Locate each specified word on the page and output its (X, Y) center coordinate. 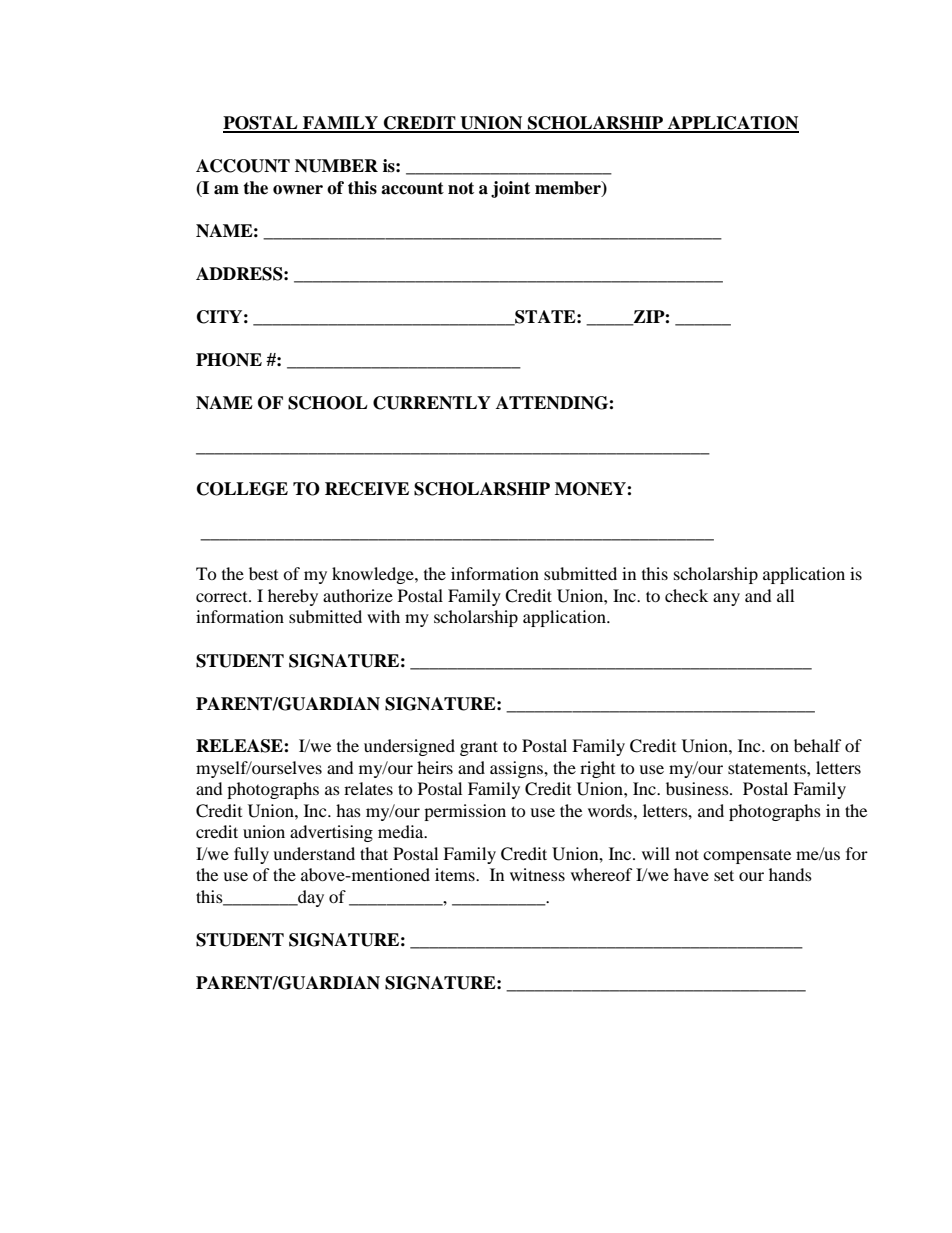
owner (298, 190)
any (726, 599)
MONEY (591, 489)
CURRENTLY (432, 403)
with (383, 616)
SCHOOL (328, 403)
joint (510, 189)
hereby (293, 597)
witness (537, 874)
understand (314, 853)
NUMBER (336, 166)
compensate (747, 856)
